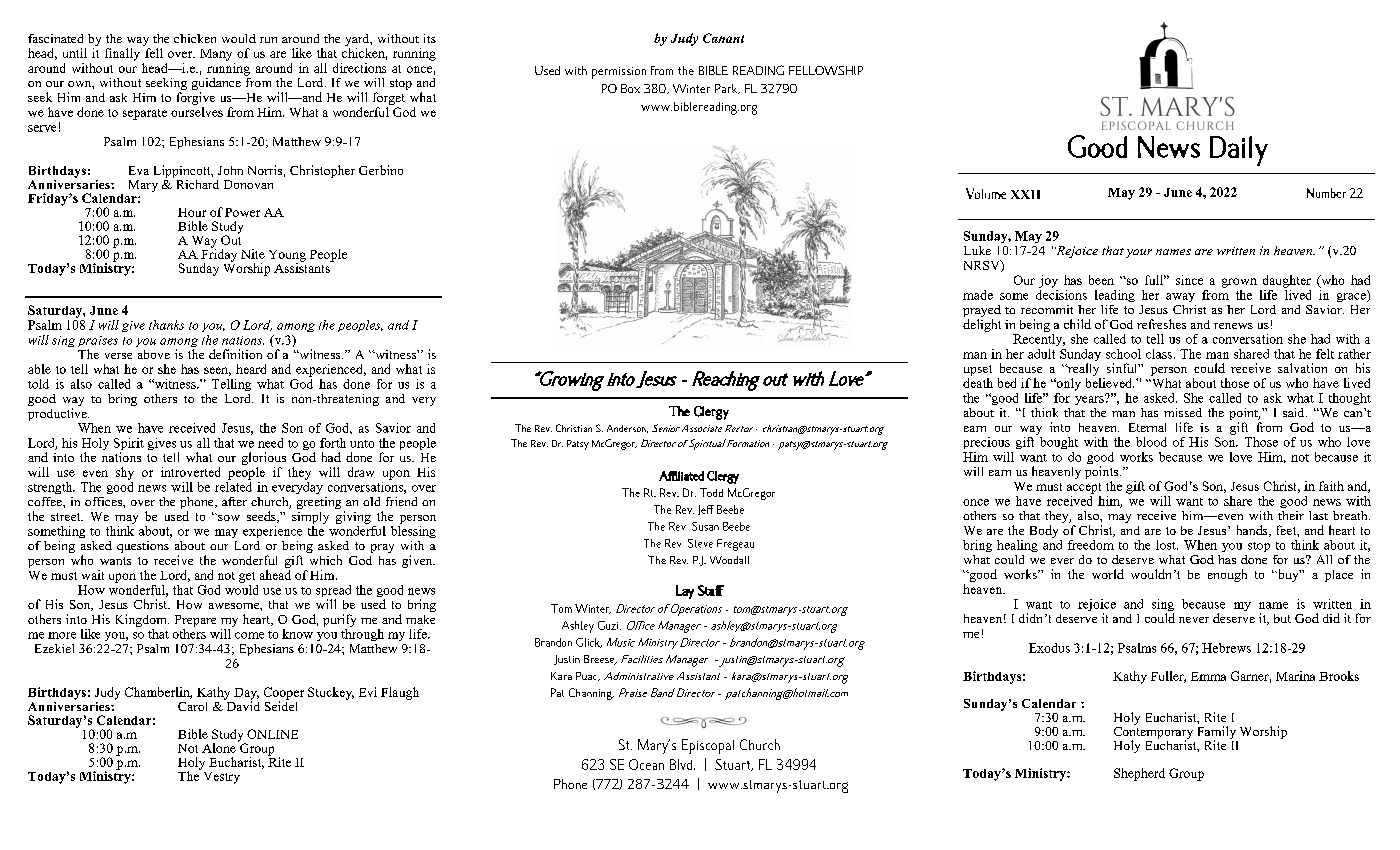  What do you see at coordinates (682, 764) in the document?
I see `Blvd` at bounding box center [682, 764].
